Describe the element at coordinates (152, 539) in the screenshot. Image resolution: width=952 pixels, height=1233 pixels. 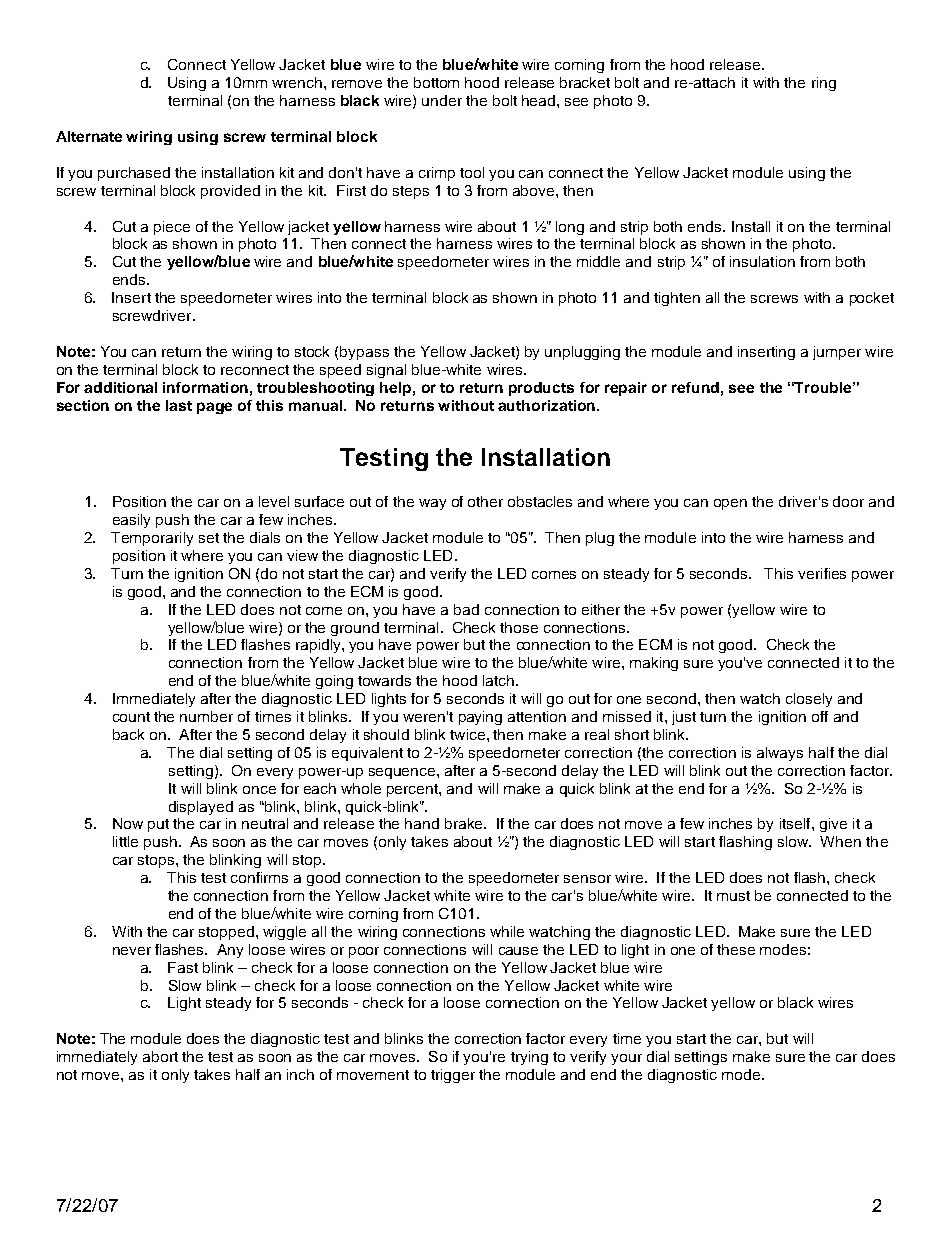
I see `Temporarily` at that location.
